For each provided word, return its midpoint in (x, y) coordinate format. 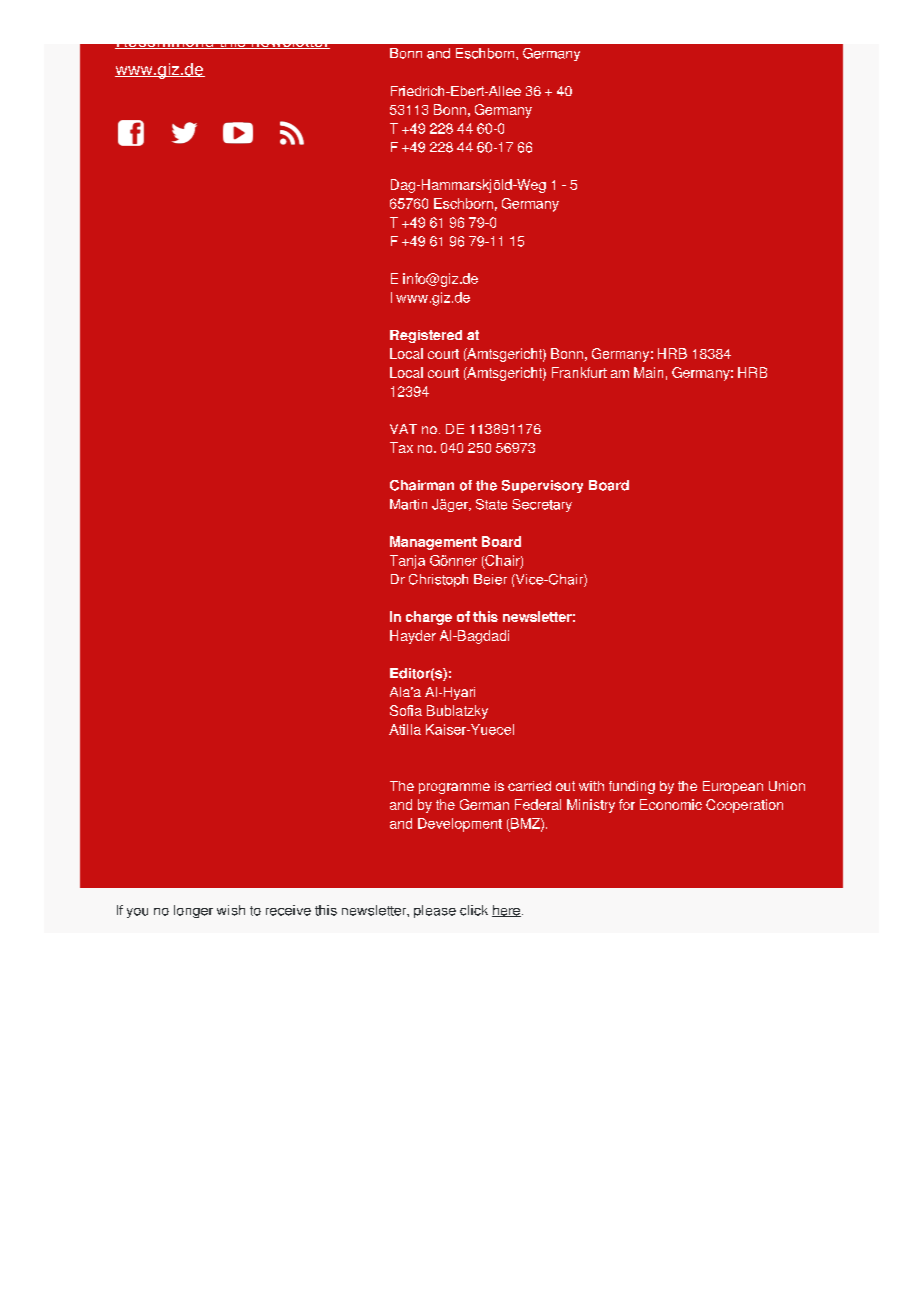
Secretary (542, 505)
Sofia (406, 710)
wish (231, 910)
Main (648, 372)
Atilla (405, 729)
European (733, 787)
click (474, 910)
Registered (426, 336)
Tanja (407, 562)
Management (433, 543)
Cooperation (744, 806)
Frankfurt (579, 372)
